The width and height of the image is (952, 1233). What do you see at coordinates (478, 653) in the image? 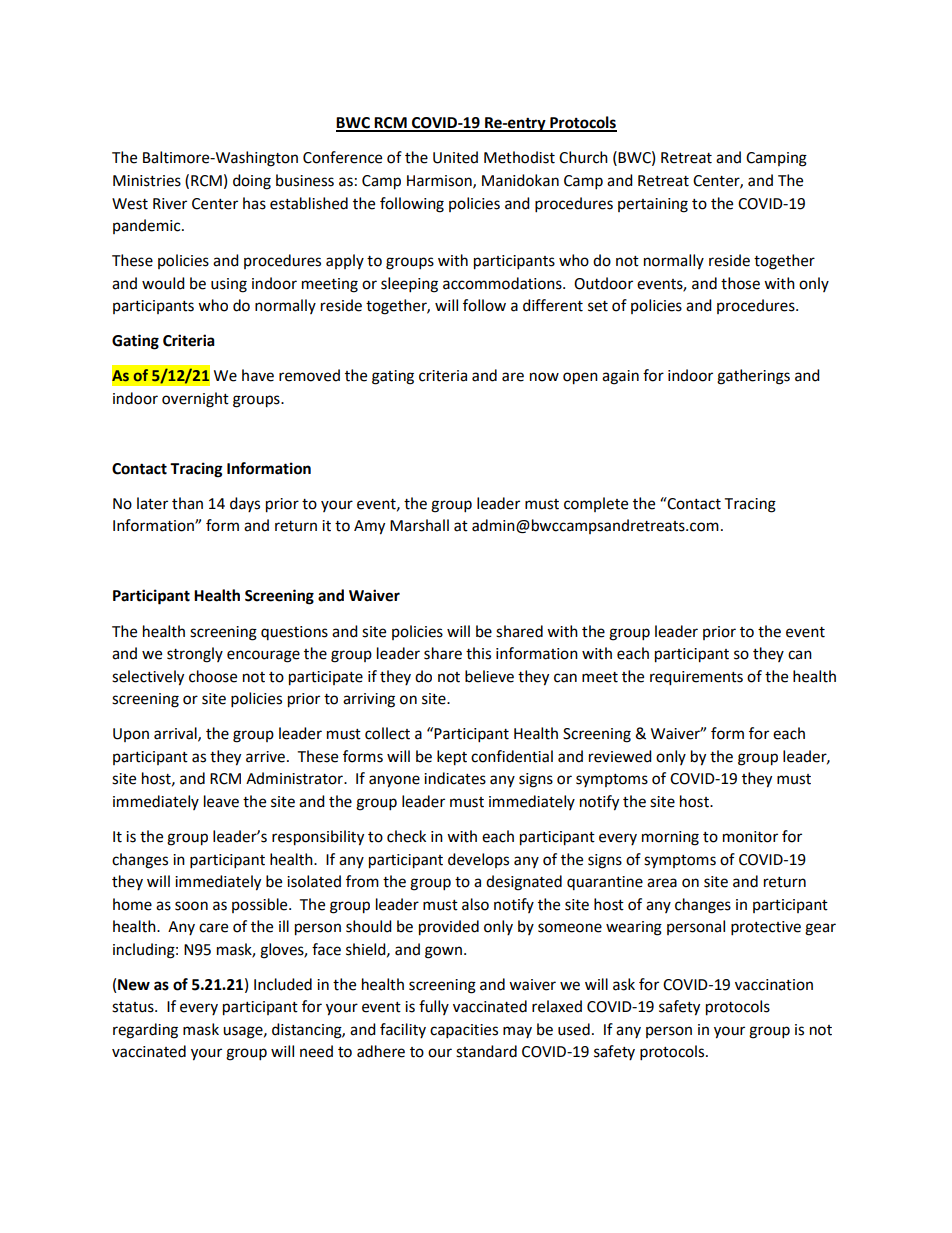
I see `this` at bounding box center [478, 653].
